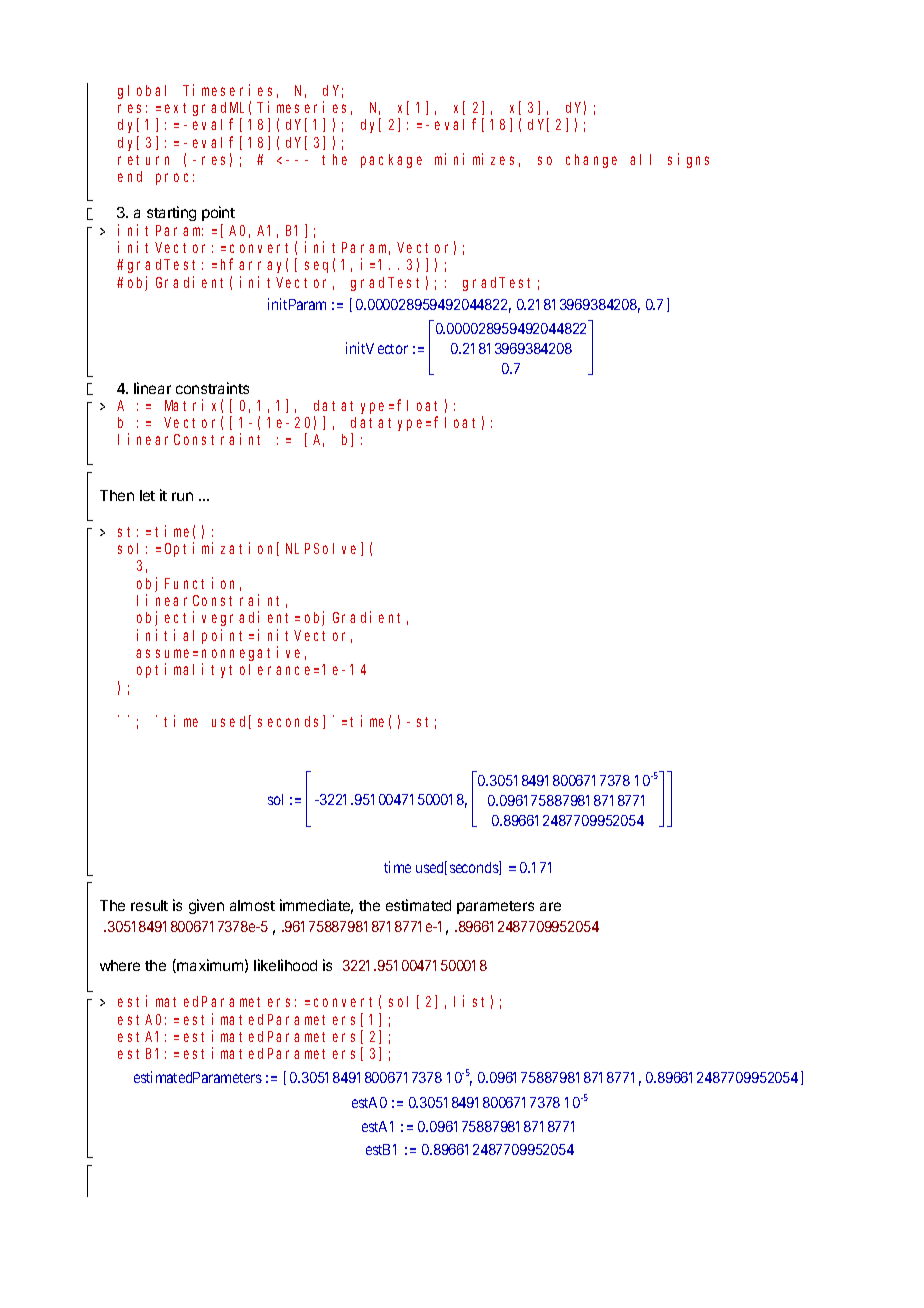 The height and width of the page is (1308, 924). Describe the element at coordinates (149, 905) in the page. I see `result` at that location.
